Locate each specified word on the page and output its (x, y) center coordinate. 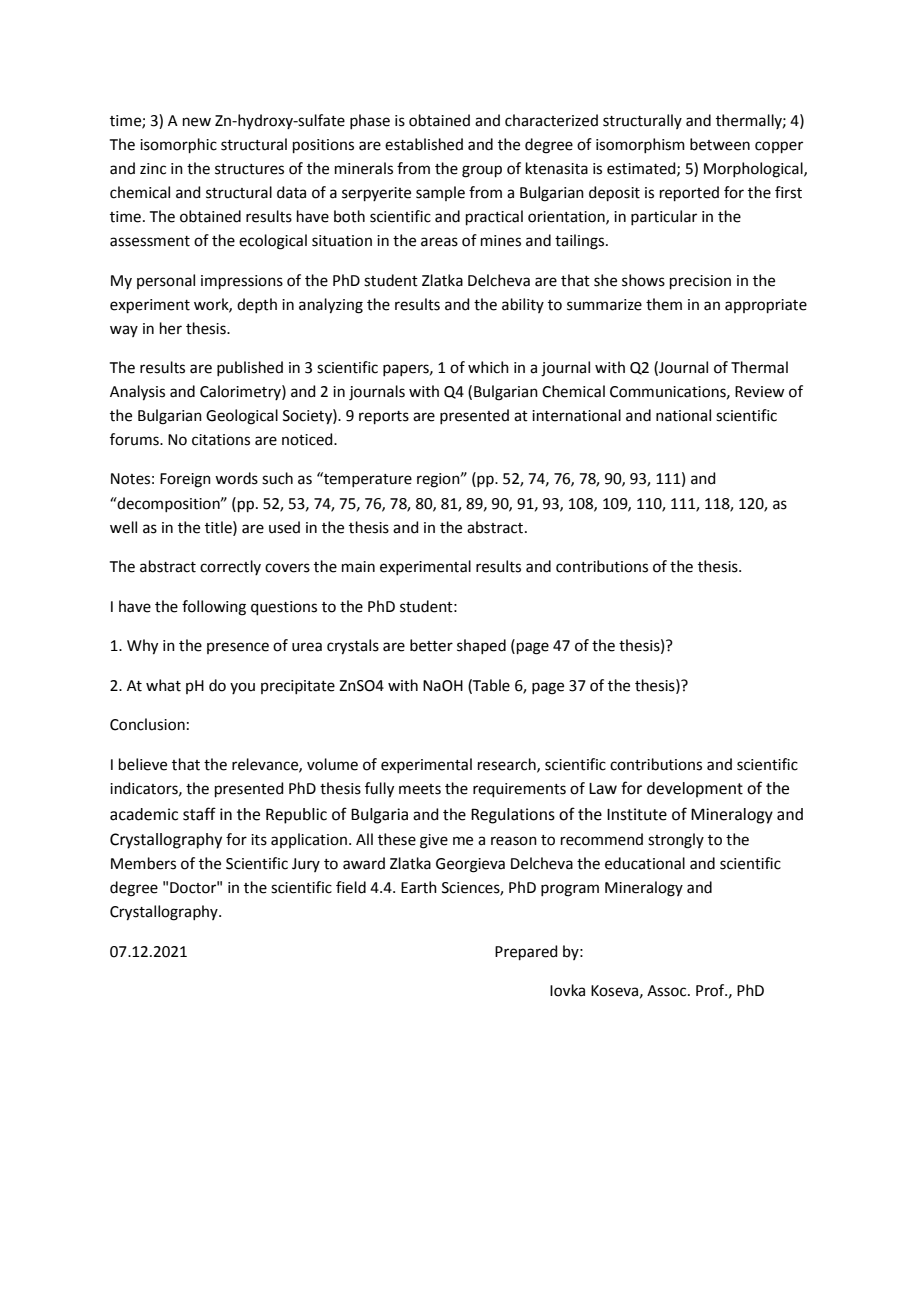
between (720, 144)
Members (143, 863)
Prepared (526, 952)
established (424, 144)
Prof (711, 990)
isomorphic (178, 145)
